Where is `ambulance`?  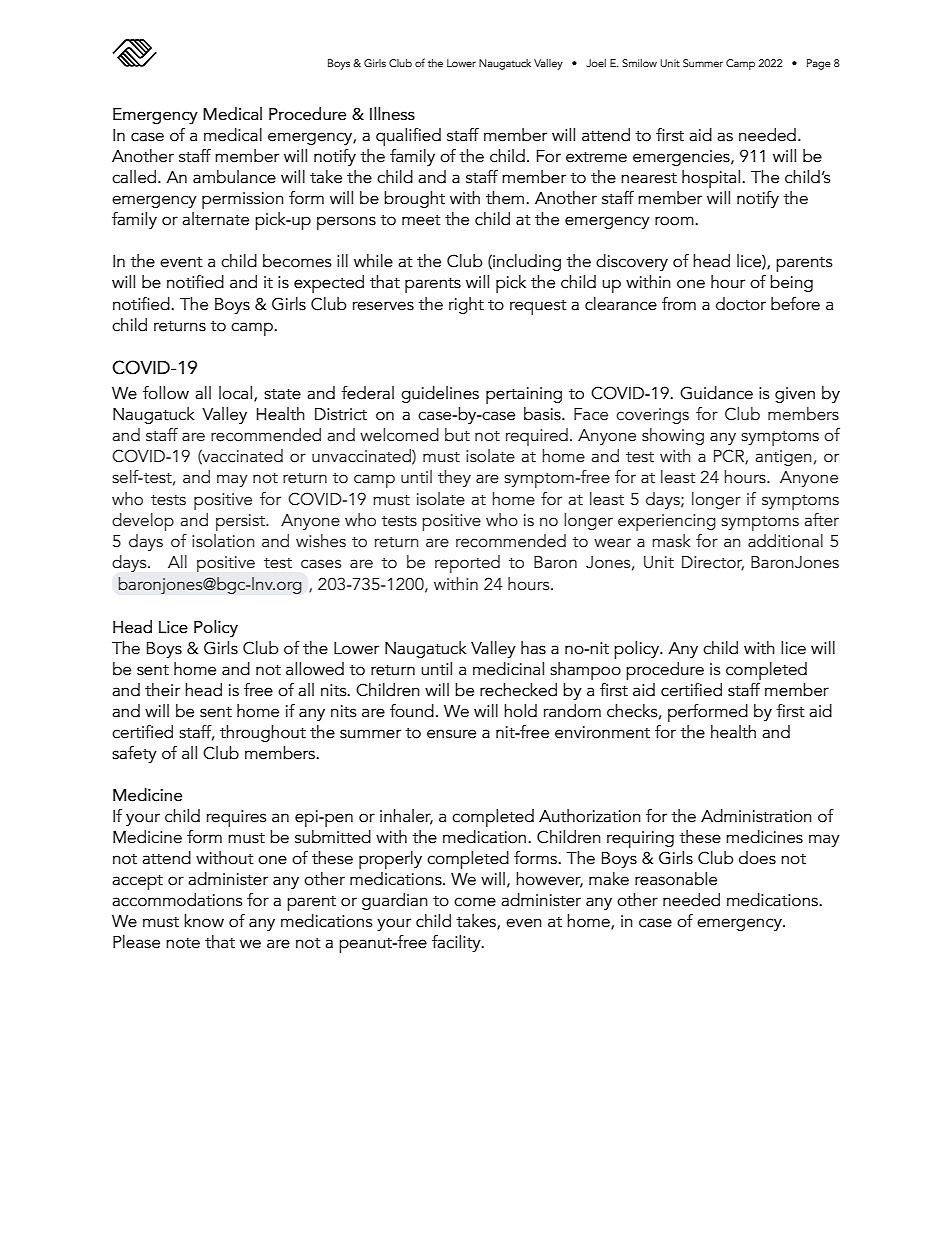 ambulance is located at coordinates (234, 177).
